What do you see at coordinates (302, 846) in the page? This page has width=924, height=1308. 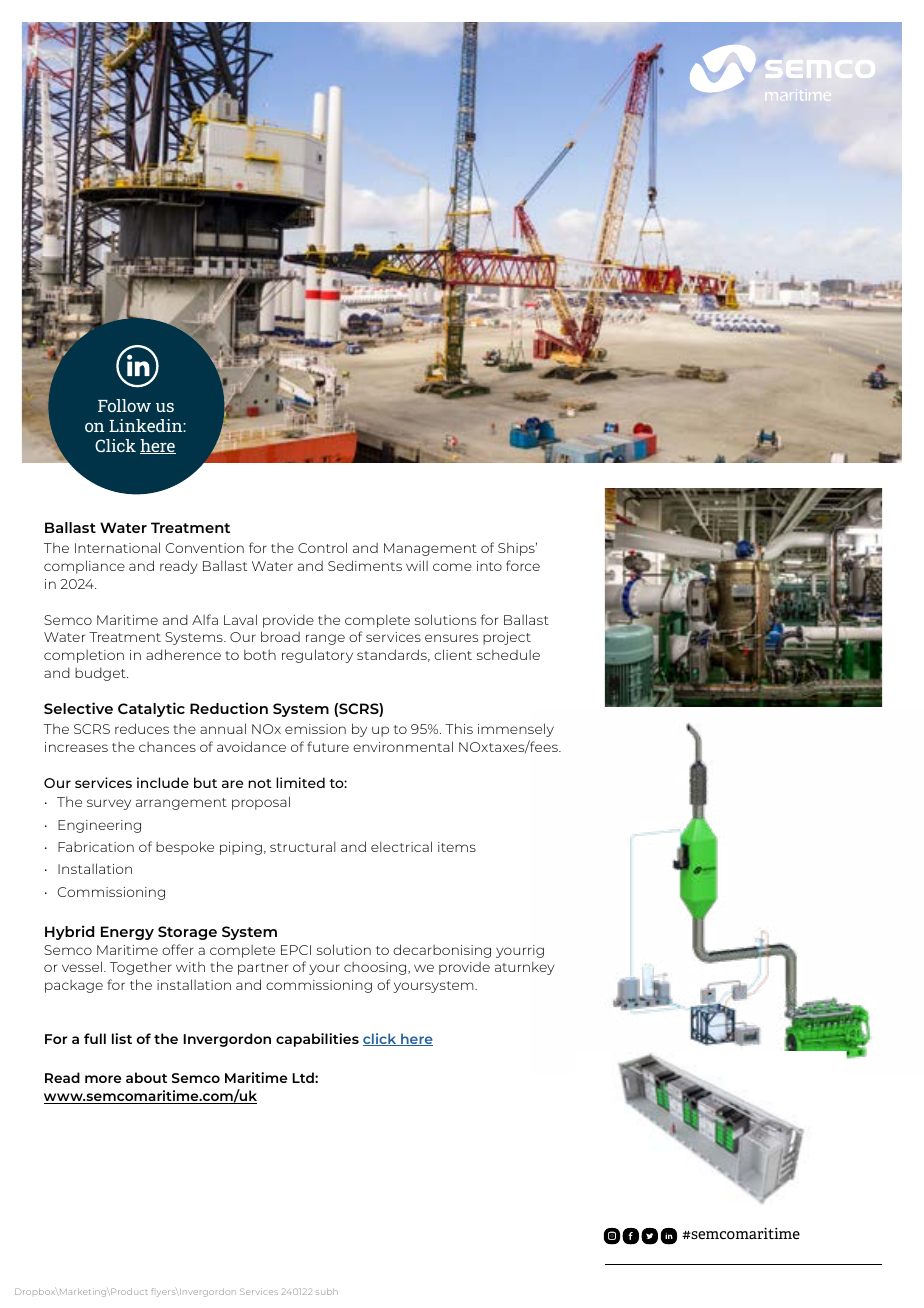 I see `structural` at bounding box center [302, 846].
